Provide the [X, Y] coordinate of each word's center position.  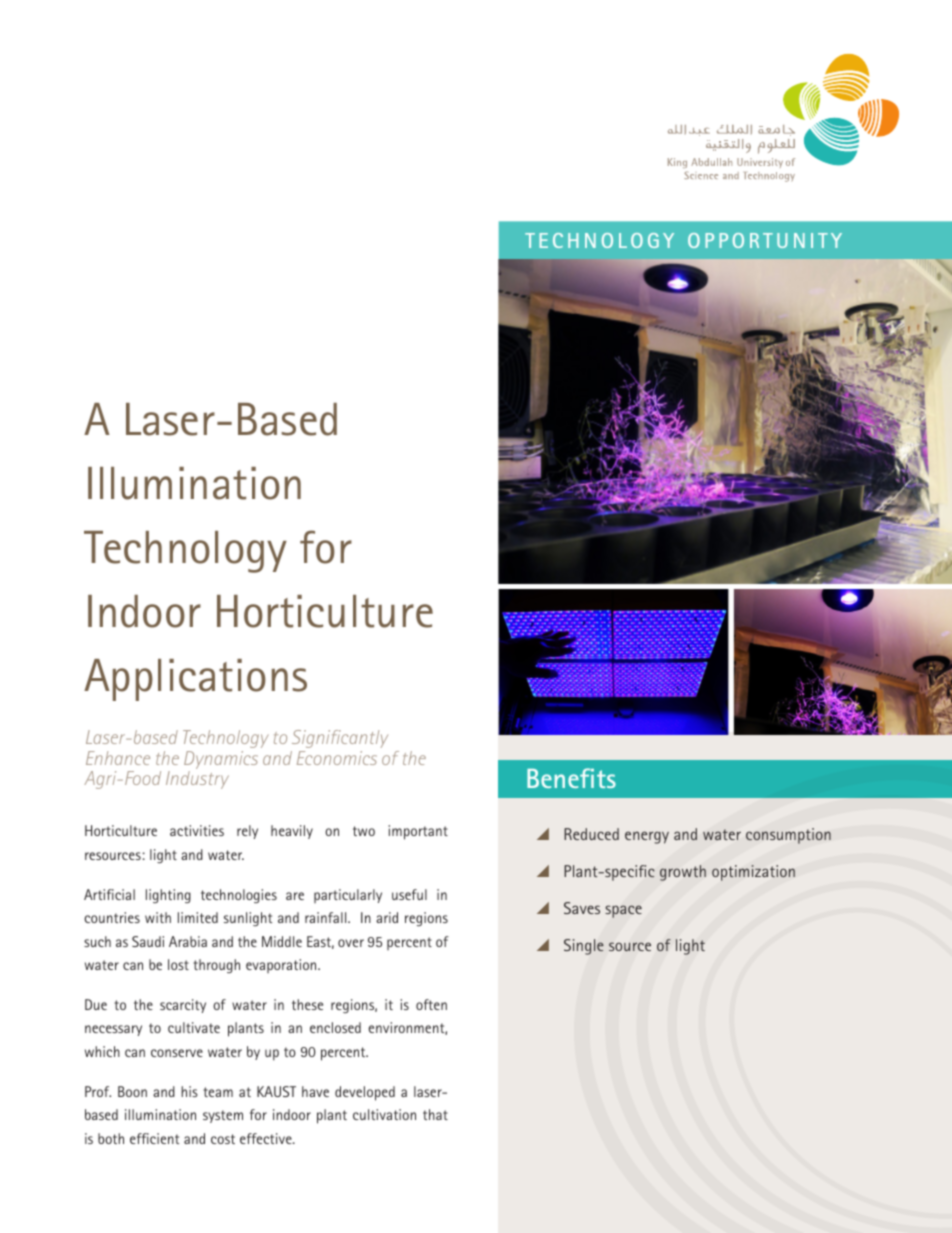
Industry [197, 780]
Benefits [571, 778]
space [623, 911]
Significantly [340, 739]
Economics [337, 758]
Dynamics [221, 761]
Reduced [591, 834]
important [418, 832]
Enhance [118, 758]
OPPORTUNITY [765, 240]
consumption [788, 836]
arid [387, 917]
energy [647, 837]
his [189, 1091]
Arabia [188, 941]
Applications [195, 680]
